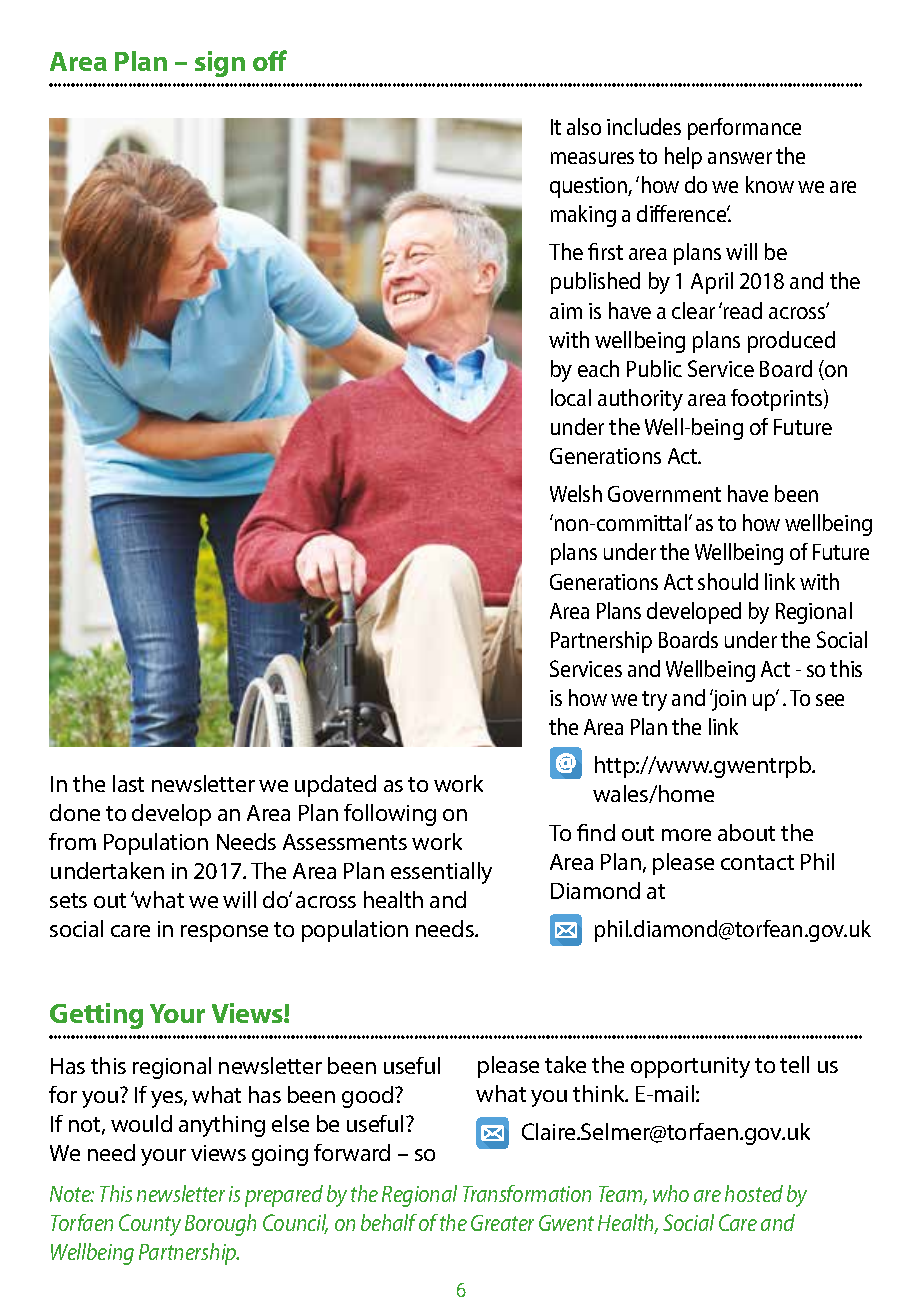 Image resolution: width=924 pixels, height=1311 pixels. What do you see at coordinates (728, 700) in the screenshot?
I see `join` at bounding box center [728, 700].
